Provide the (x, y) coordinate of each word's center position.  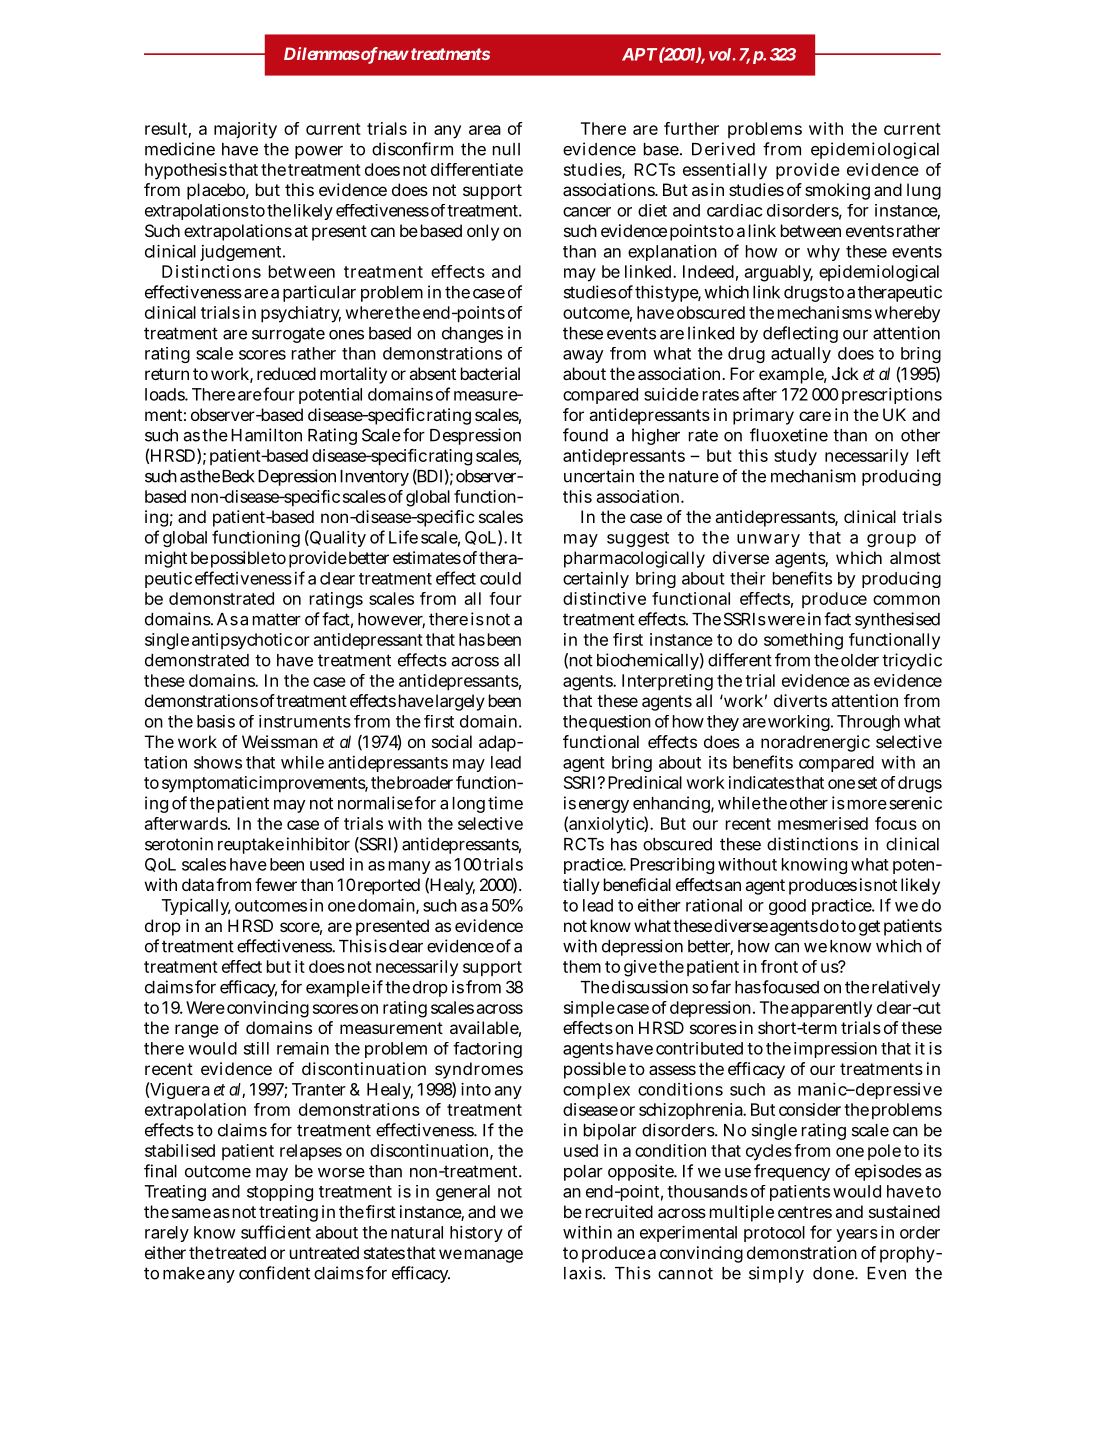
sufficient (276, 1232)
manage (494, 1256)
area (485, 130)
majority (245, 130)
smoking (837, 191)
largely (460, 702)
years (857, 1235)
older (860, 660)
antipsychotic (242, 641)
